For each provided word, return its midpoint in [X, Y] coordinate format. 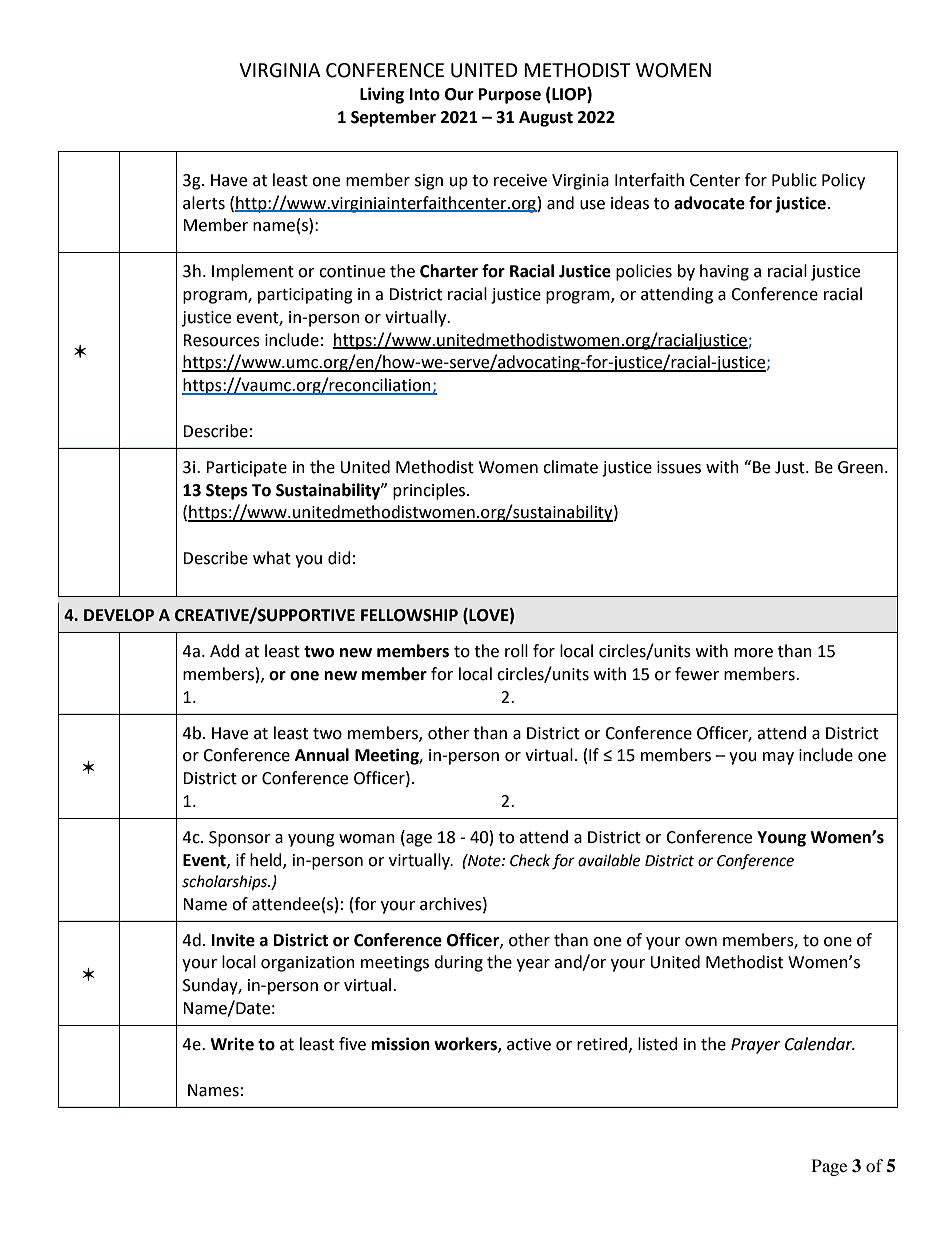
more [753, 653]
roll [516, 651]
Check [530, 860]
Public [794, 180]
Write [232, 1044]
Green [860, 467]
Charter [449, 271]
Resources [221, 340]
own [701, 942]
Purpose [510, 96]
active [529, 1044]
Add [224, 651]
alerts [204, 203]
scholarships [226, 883]
